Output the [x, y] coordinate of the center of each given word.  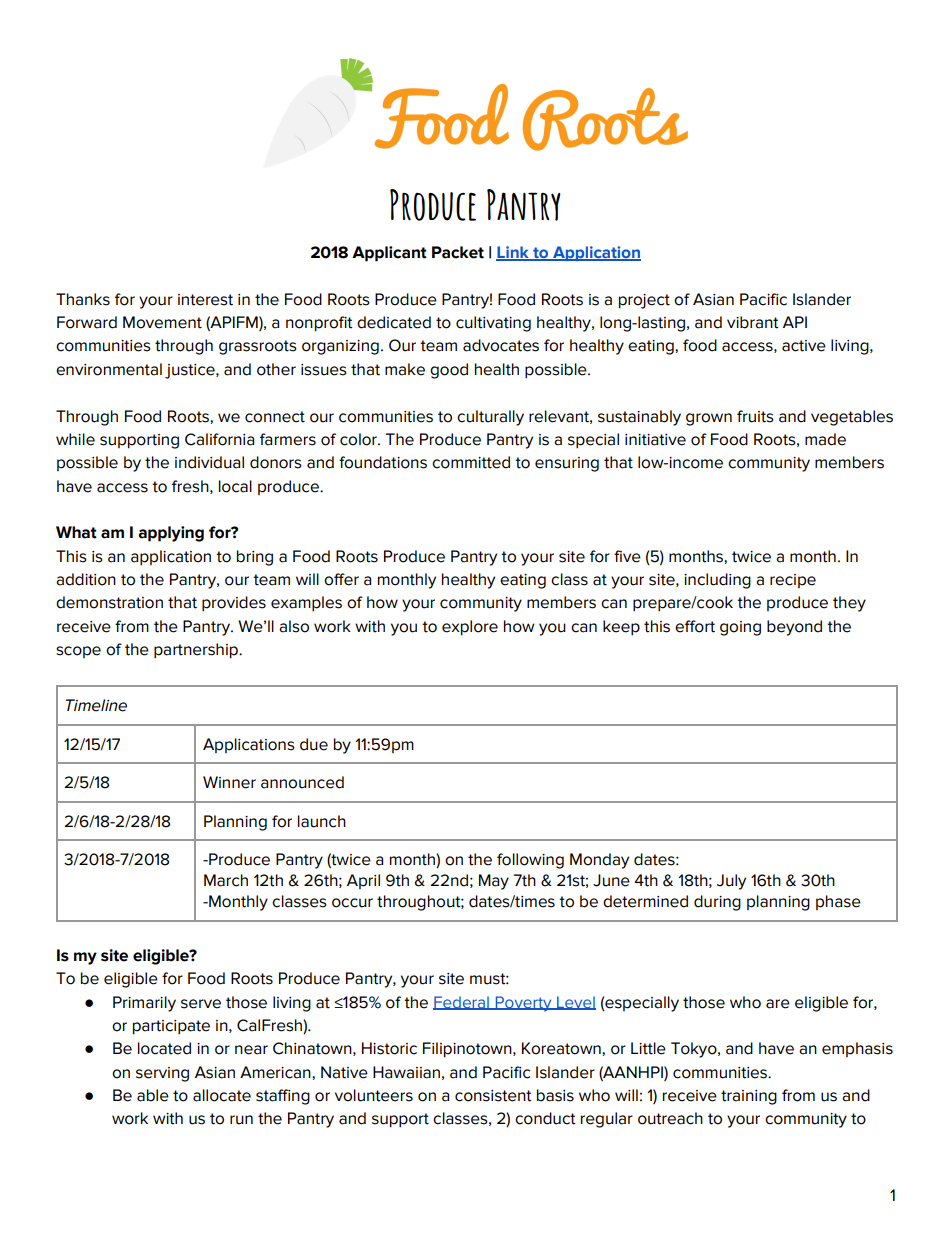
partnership [197, 651]
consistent [493, 1096]
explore [470, 628]
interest [205, 300]
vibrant [753, 322]
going [740, 628]
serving [162, 1074]
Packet [458, 252]
